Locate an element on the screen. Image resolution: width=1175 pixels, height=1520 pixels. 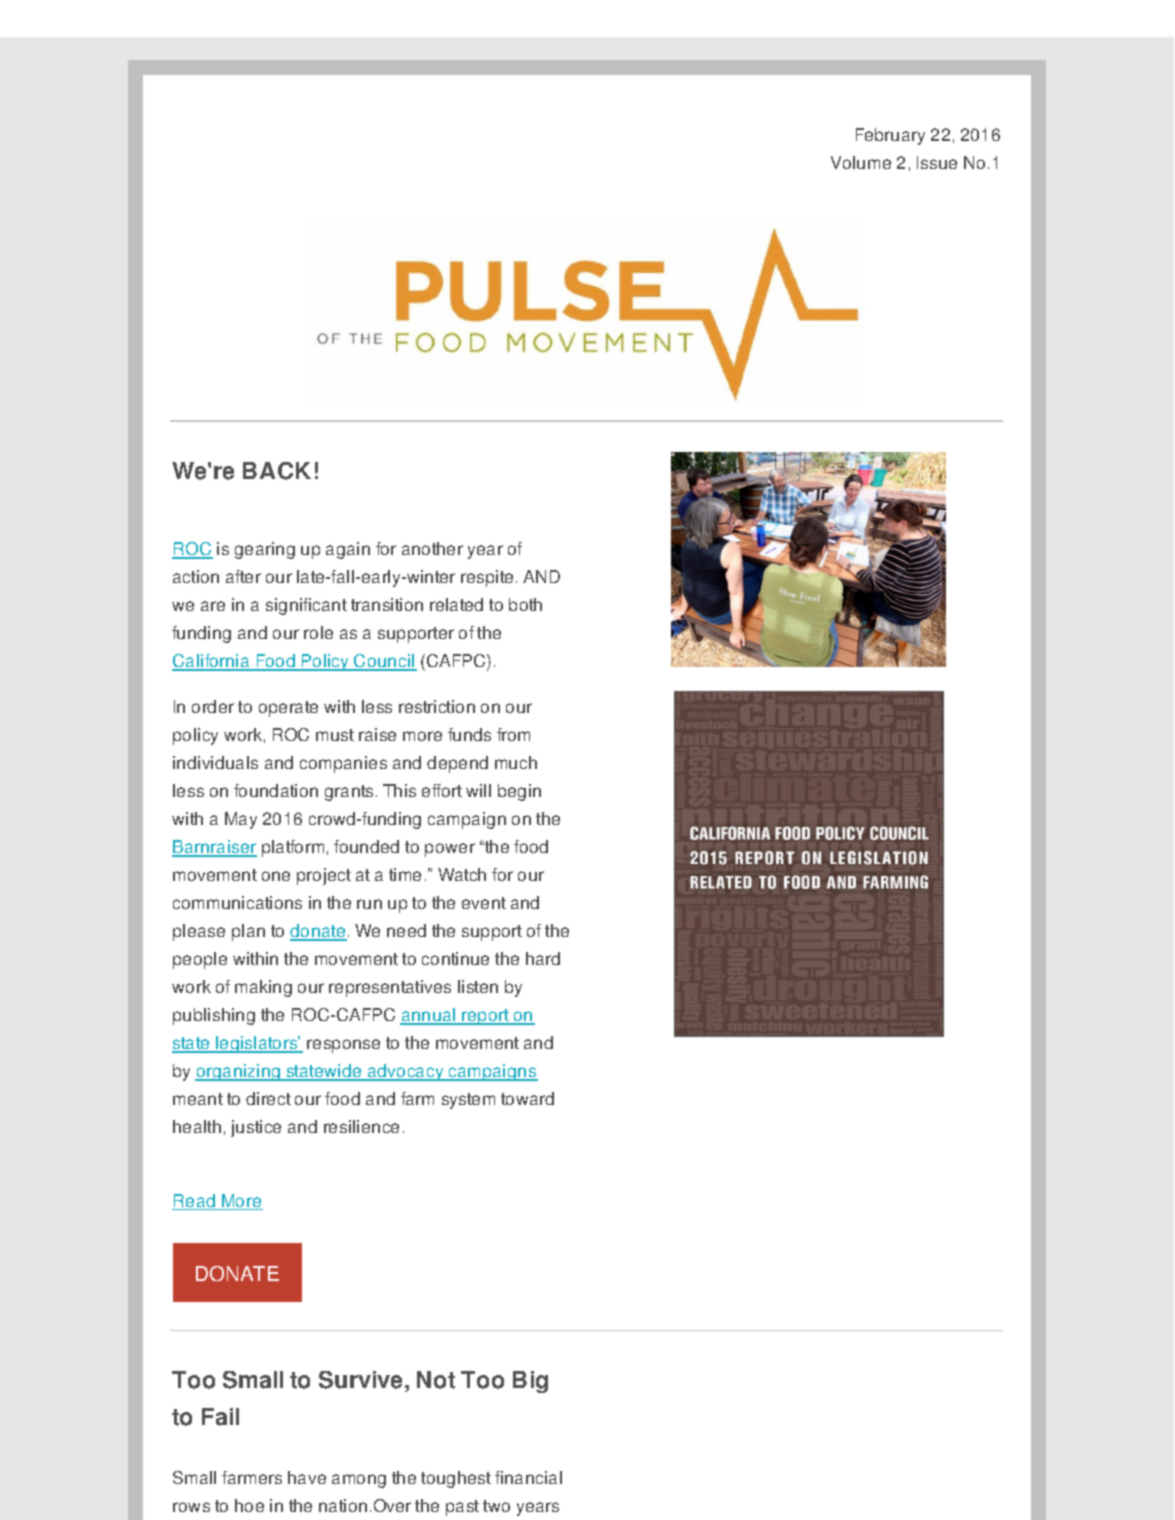
platform is located at coordinates (293, 848).
